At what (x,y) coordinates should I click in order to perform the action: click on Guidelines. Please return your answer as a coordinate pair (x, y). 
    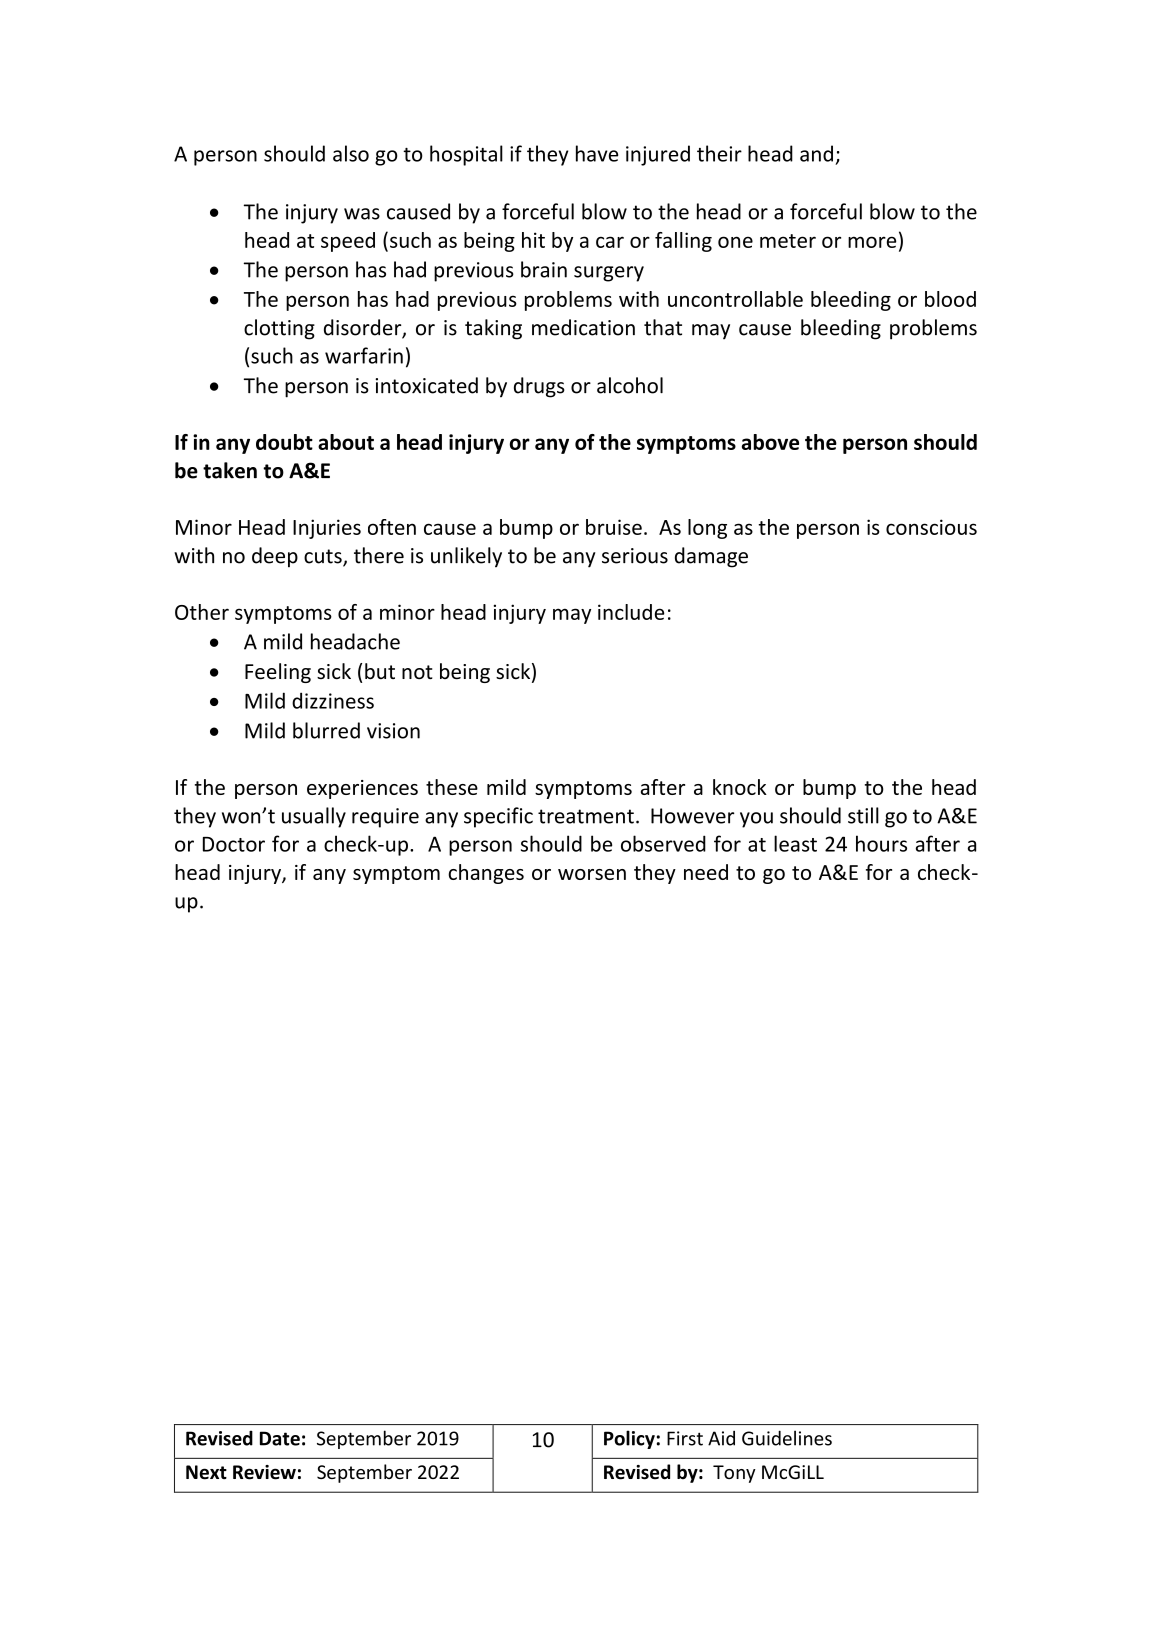
    Looking at the image, I should click on (787, 1438).
